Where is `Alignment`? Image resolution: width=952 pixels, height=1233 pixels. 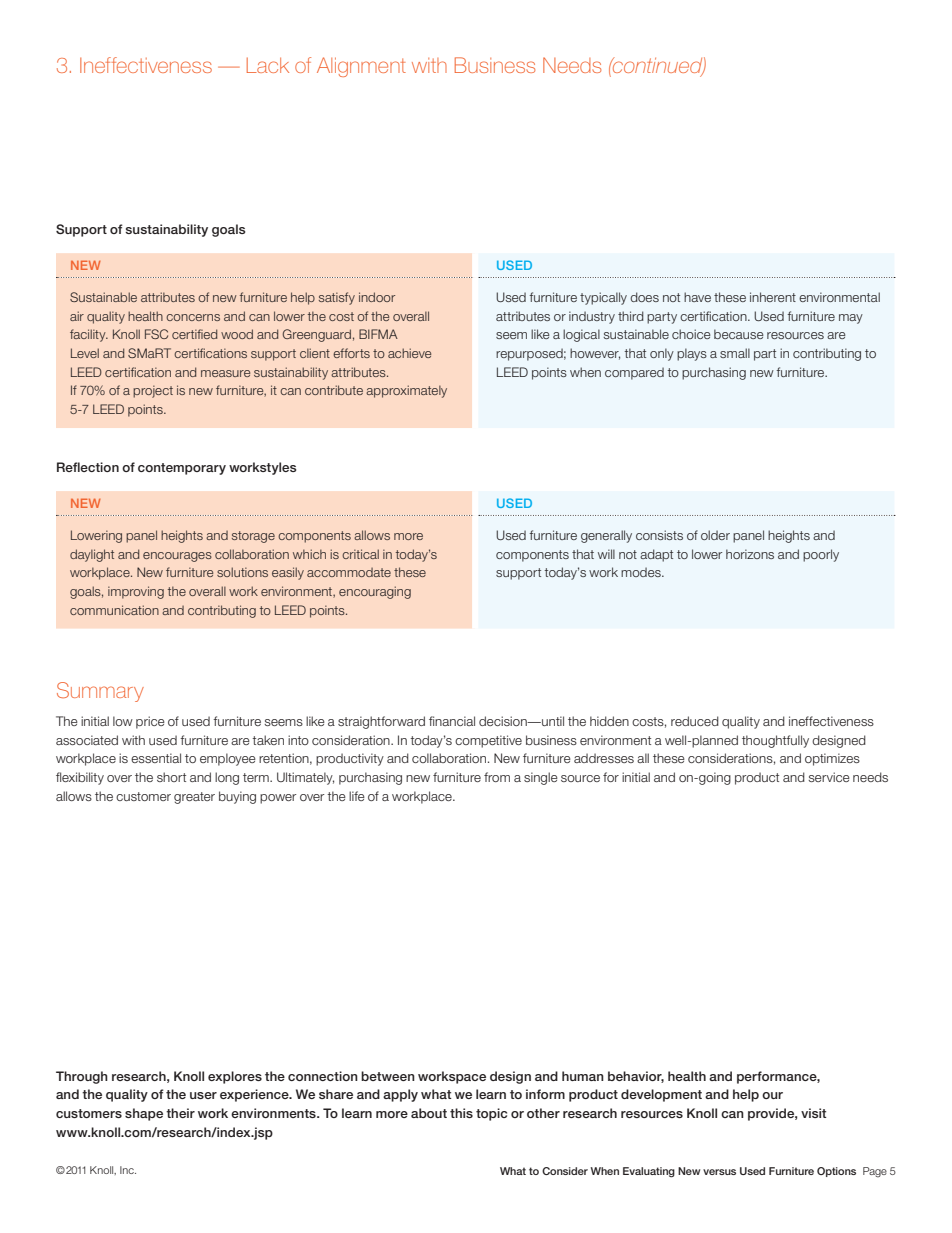
Alignment is located at coordinates (361, 67).
